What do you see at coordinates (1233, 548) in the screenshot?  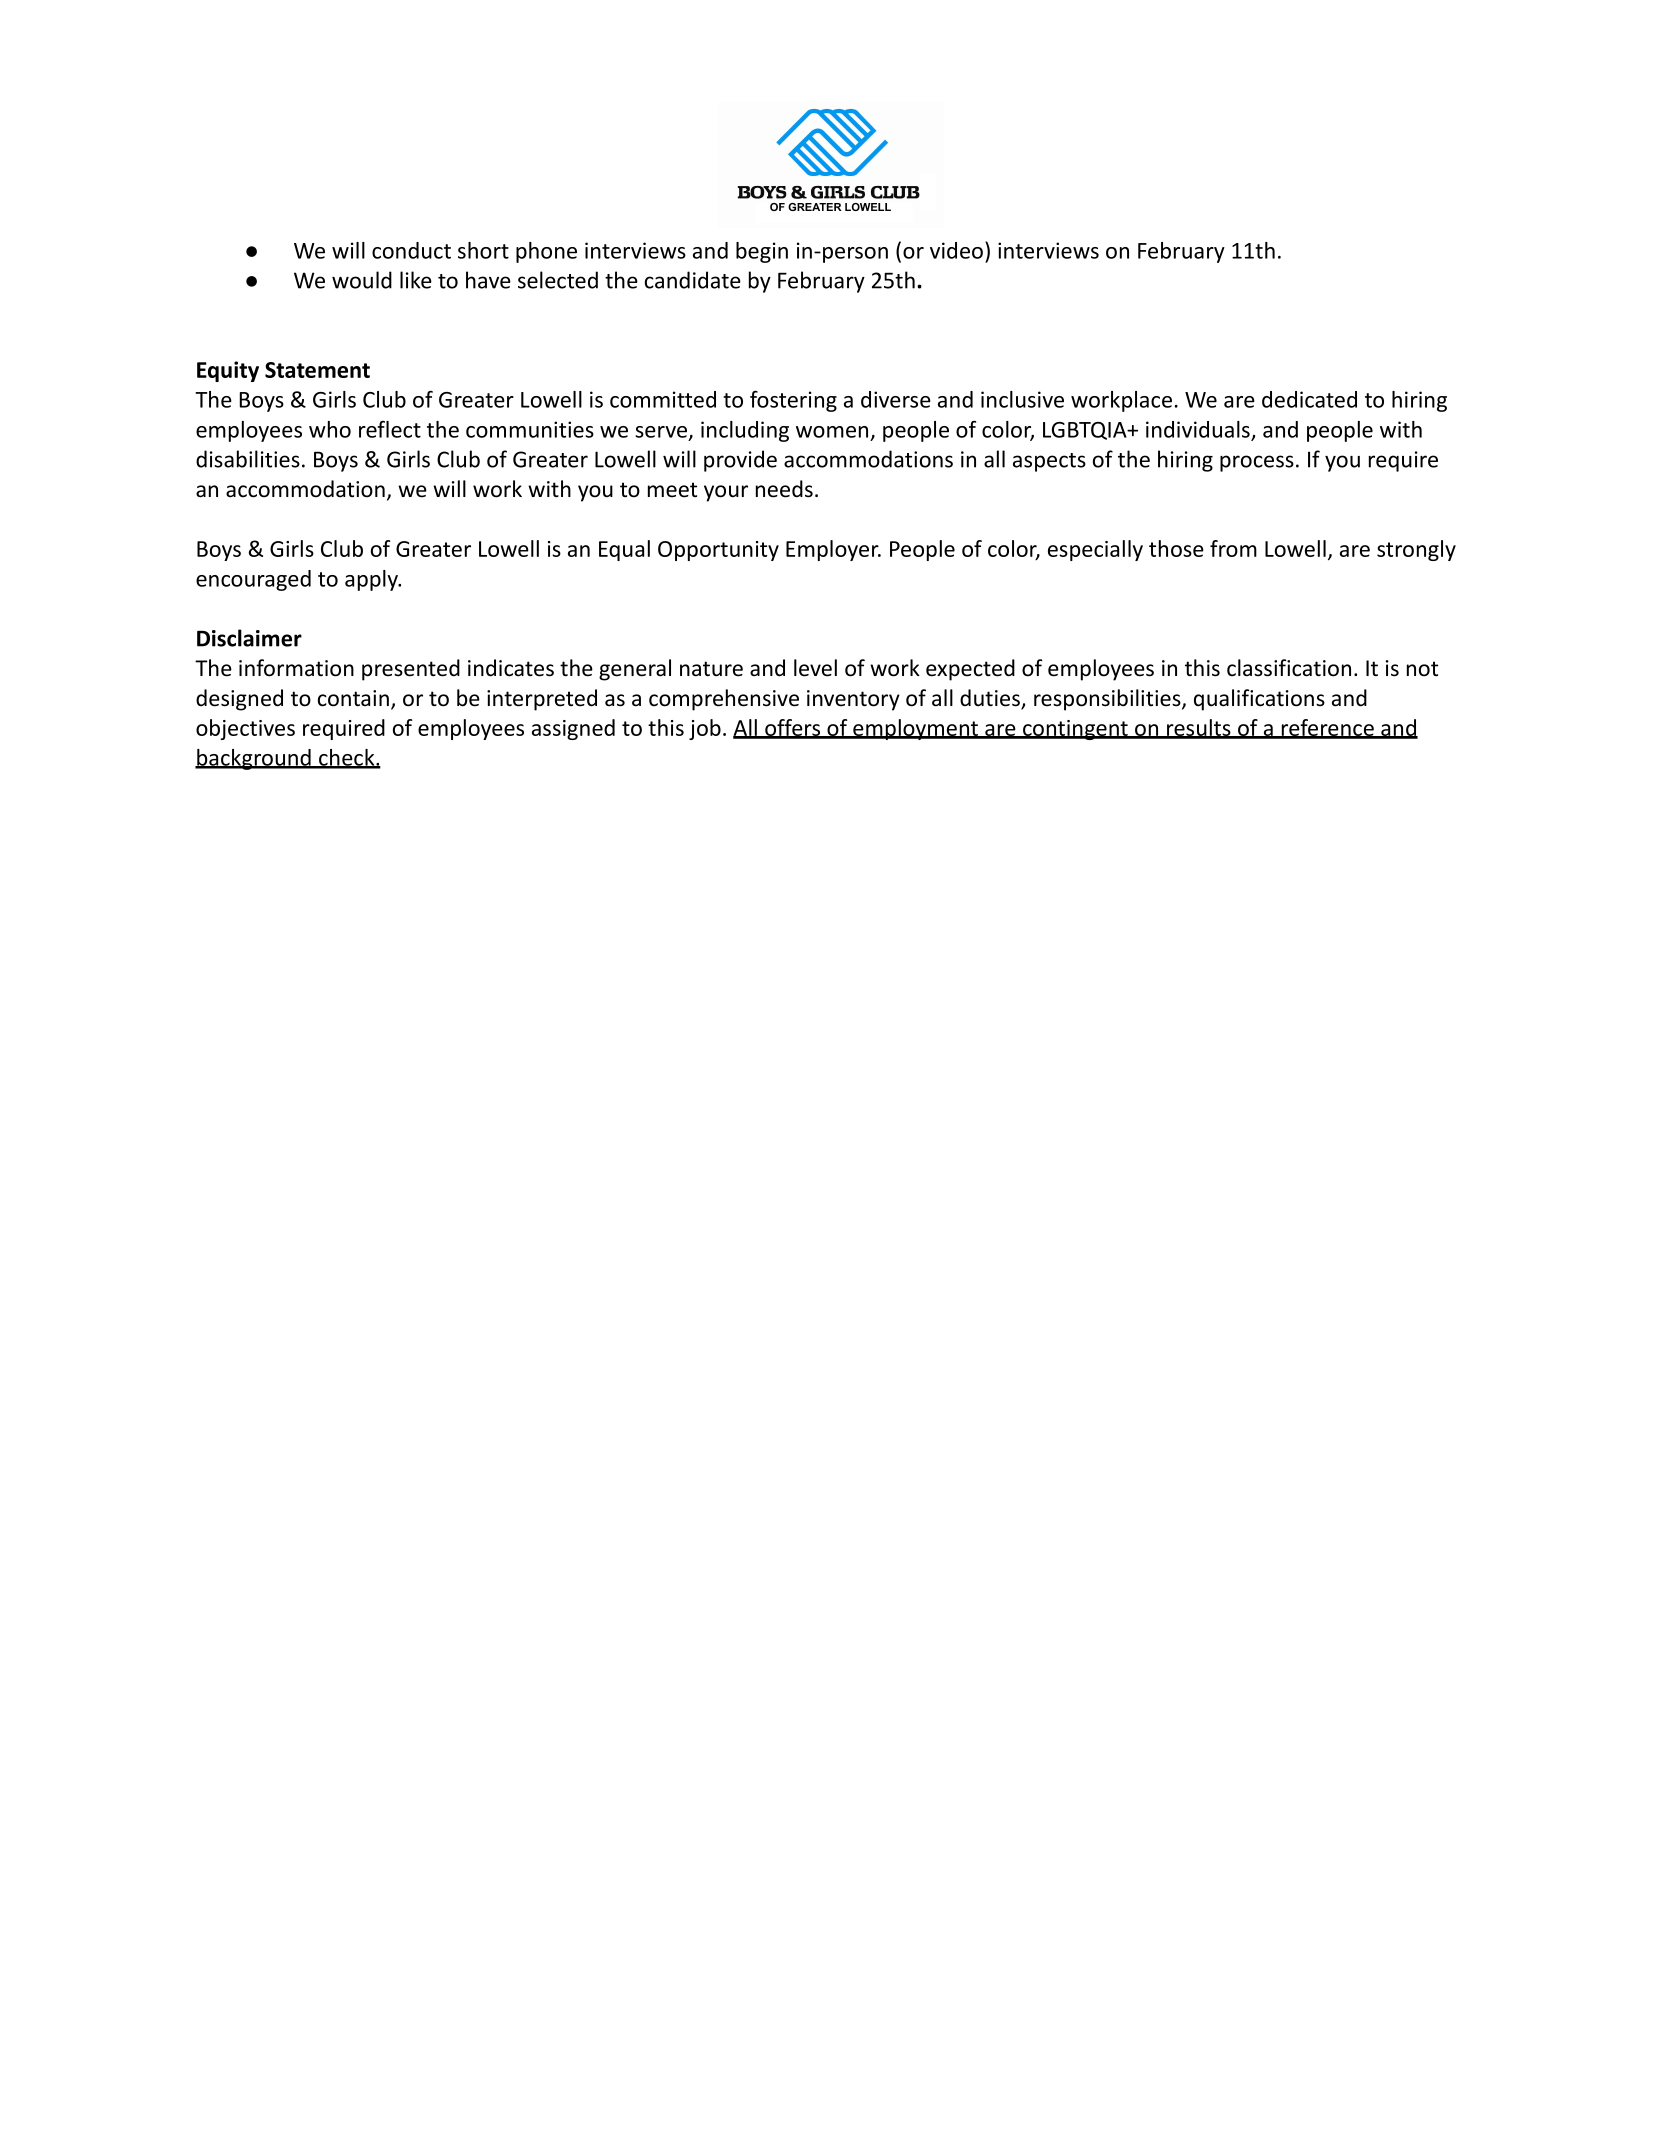 I see `from` at bounding box center [1233, 548].
